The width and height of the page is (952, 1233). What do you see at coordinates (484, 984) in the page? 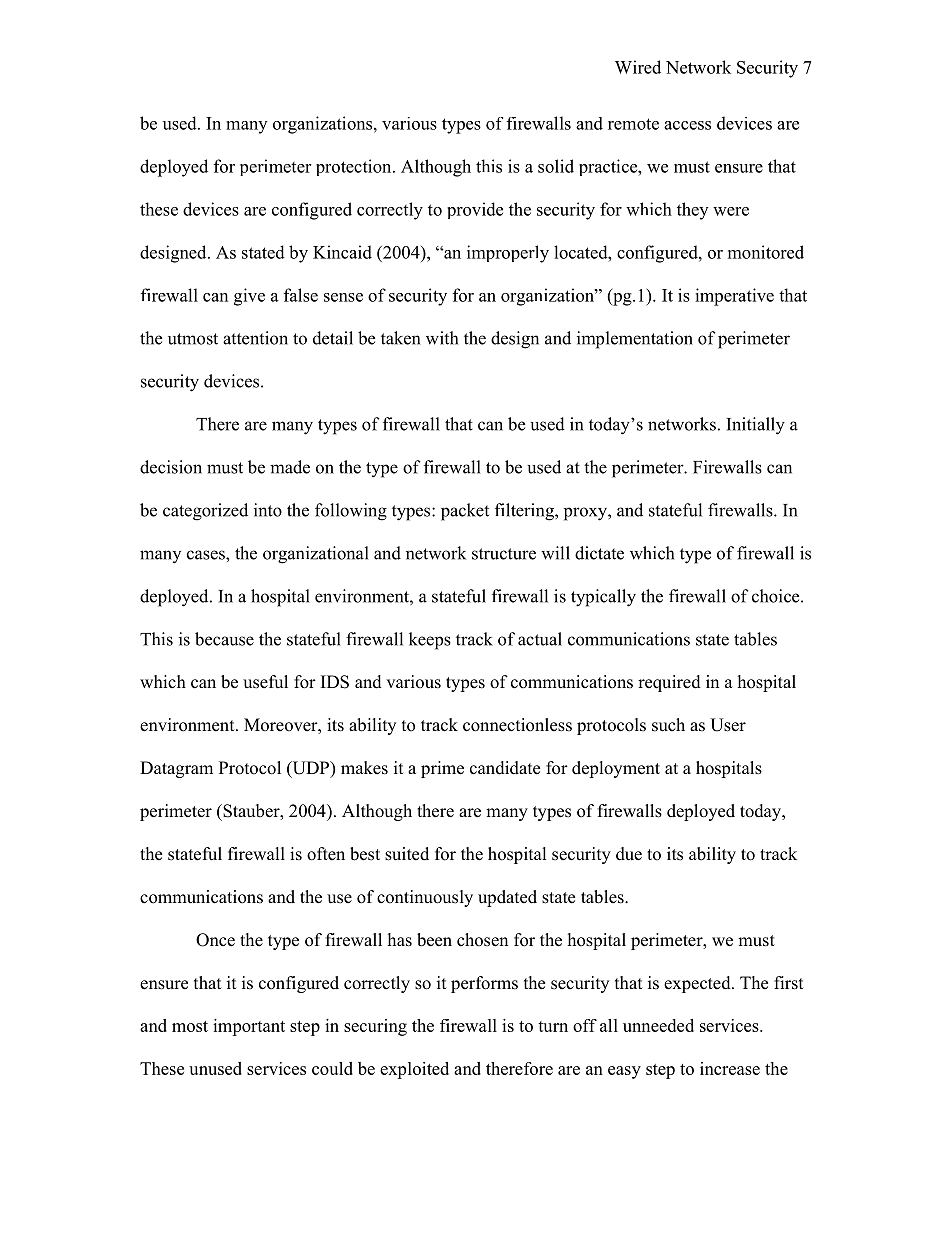
I see `performs` at bounding box center [484, 984].
